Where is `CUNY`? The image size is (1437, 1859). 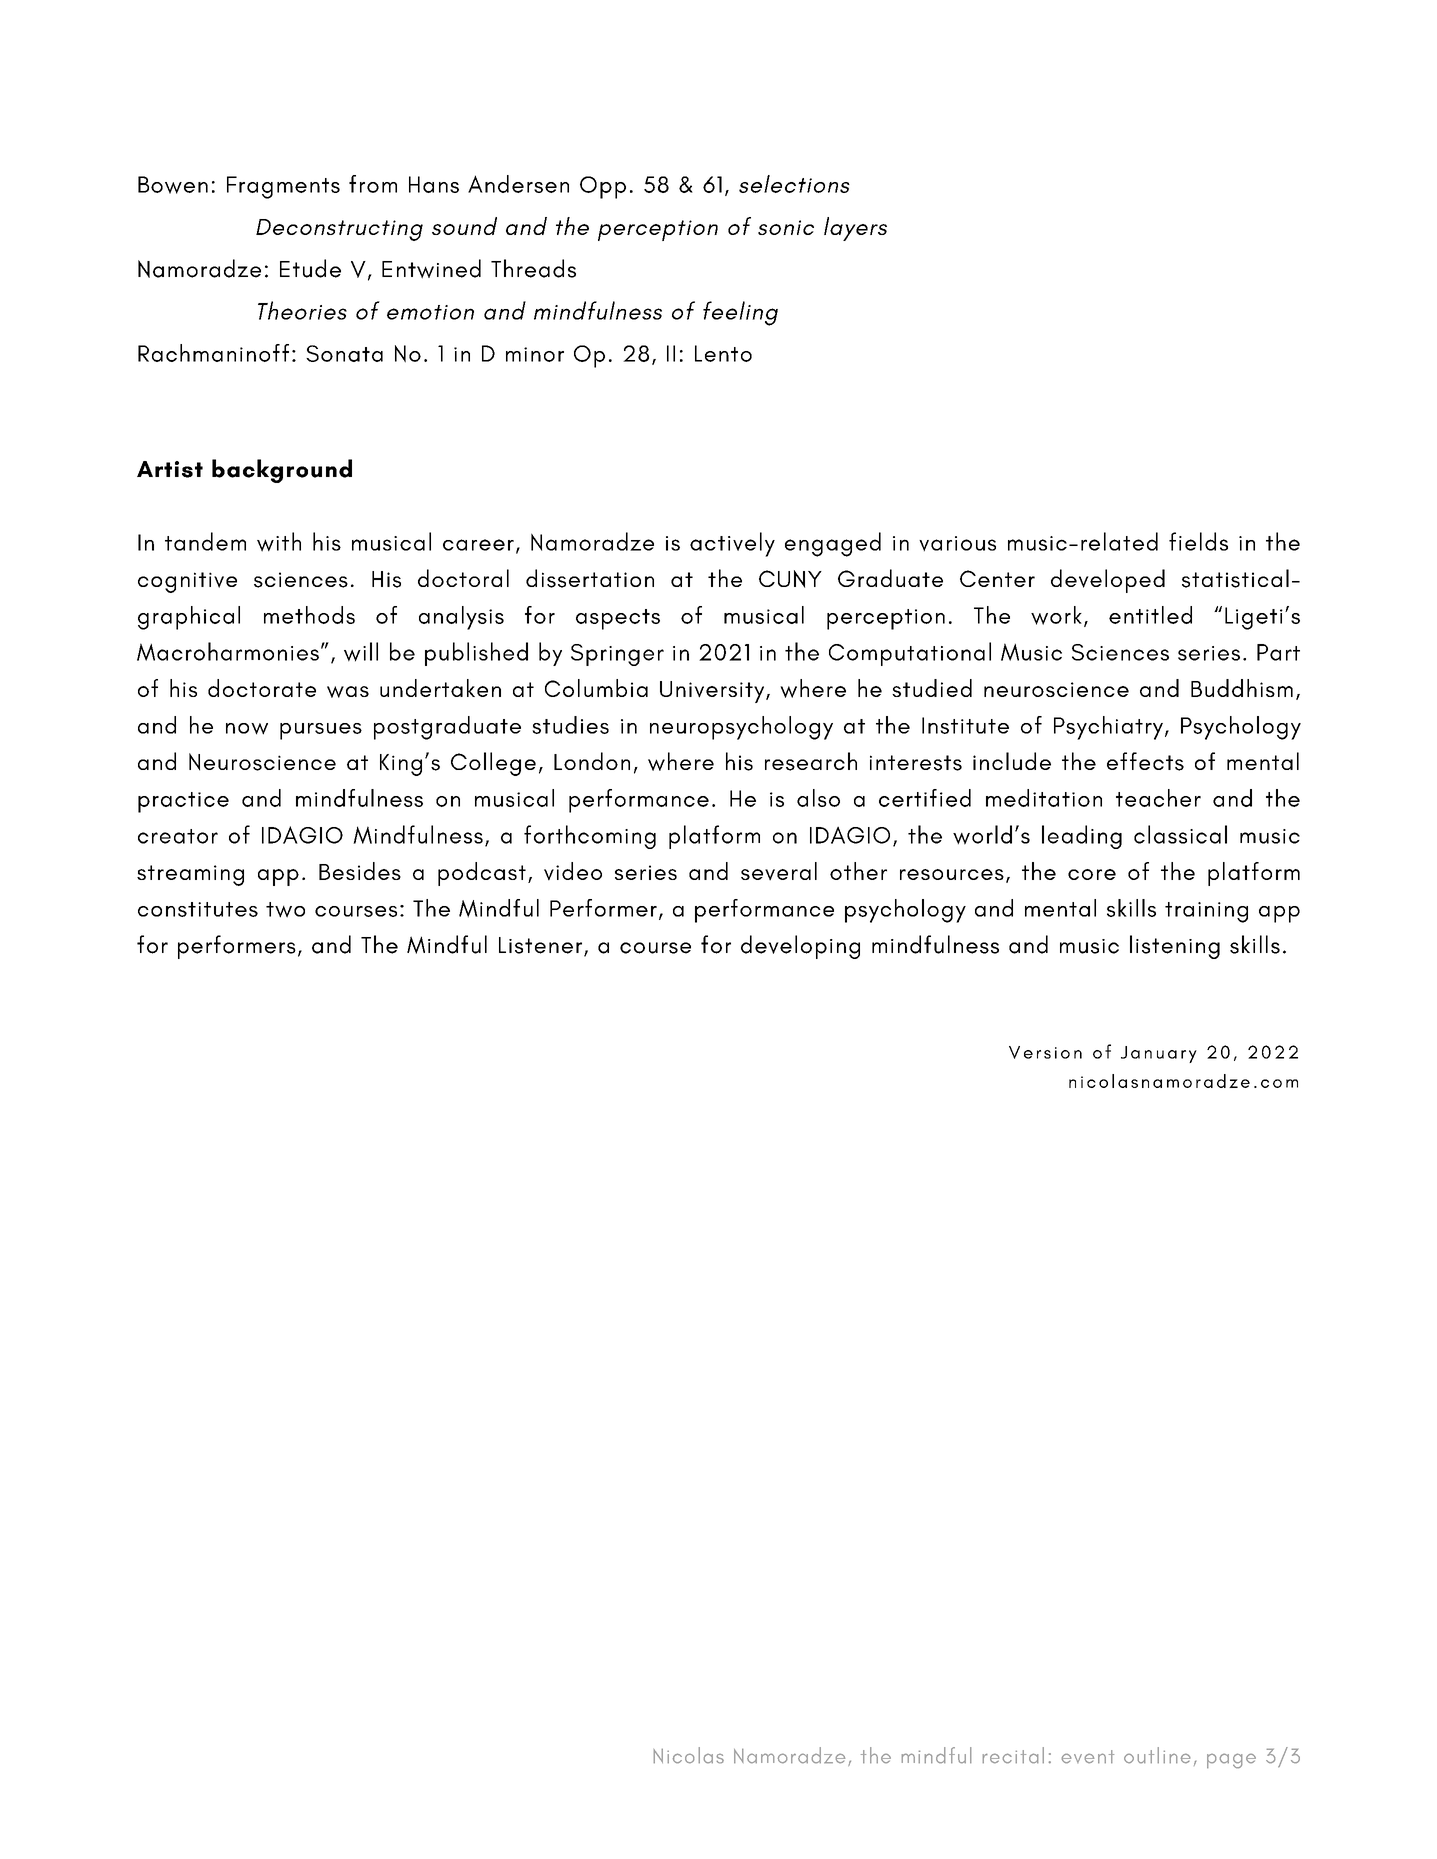 CUNY is located at coordinates (790, 579).
